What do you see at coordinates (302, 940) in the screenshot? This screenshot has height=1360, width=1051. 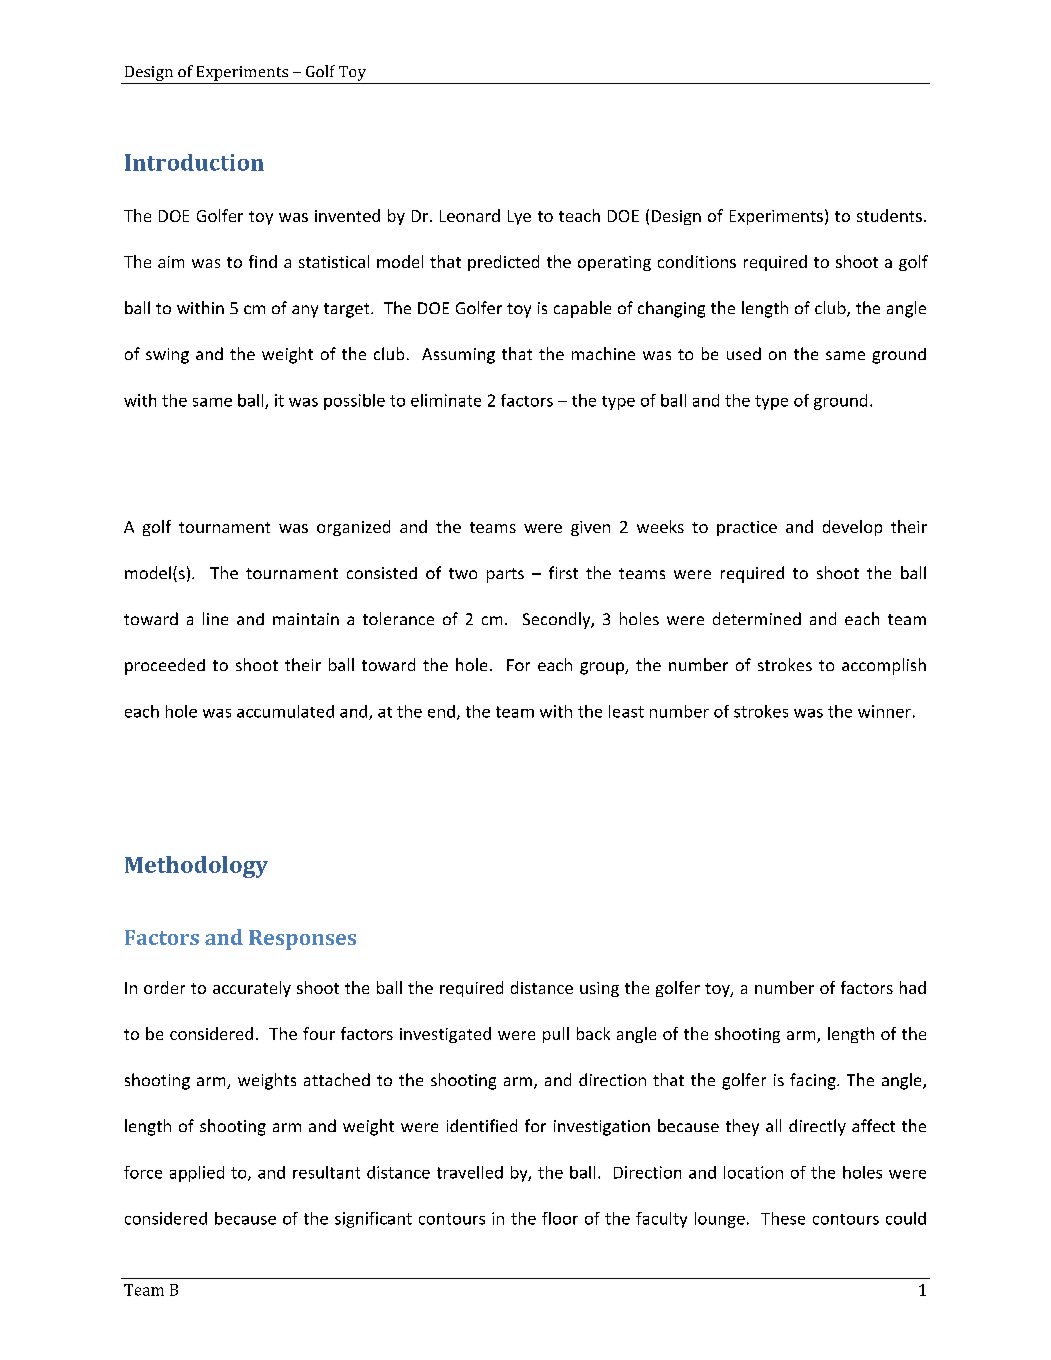 I see `Responses` at bounding box center [302, 940].
